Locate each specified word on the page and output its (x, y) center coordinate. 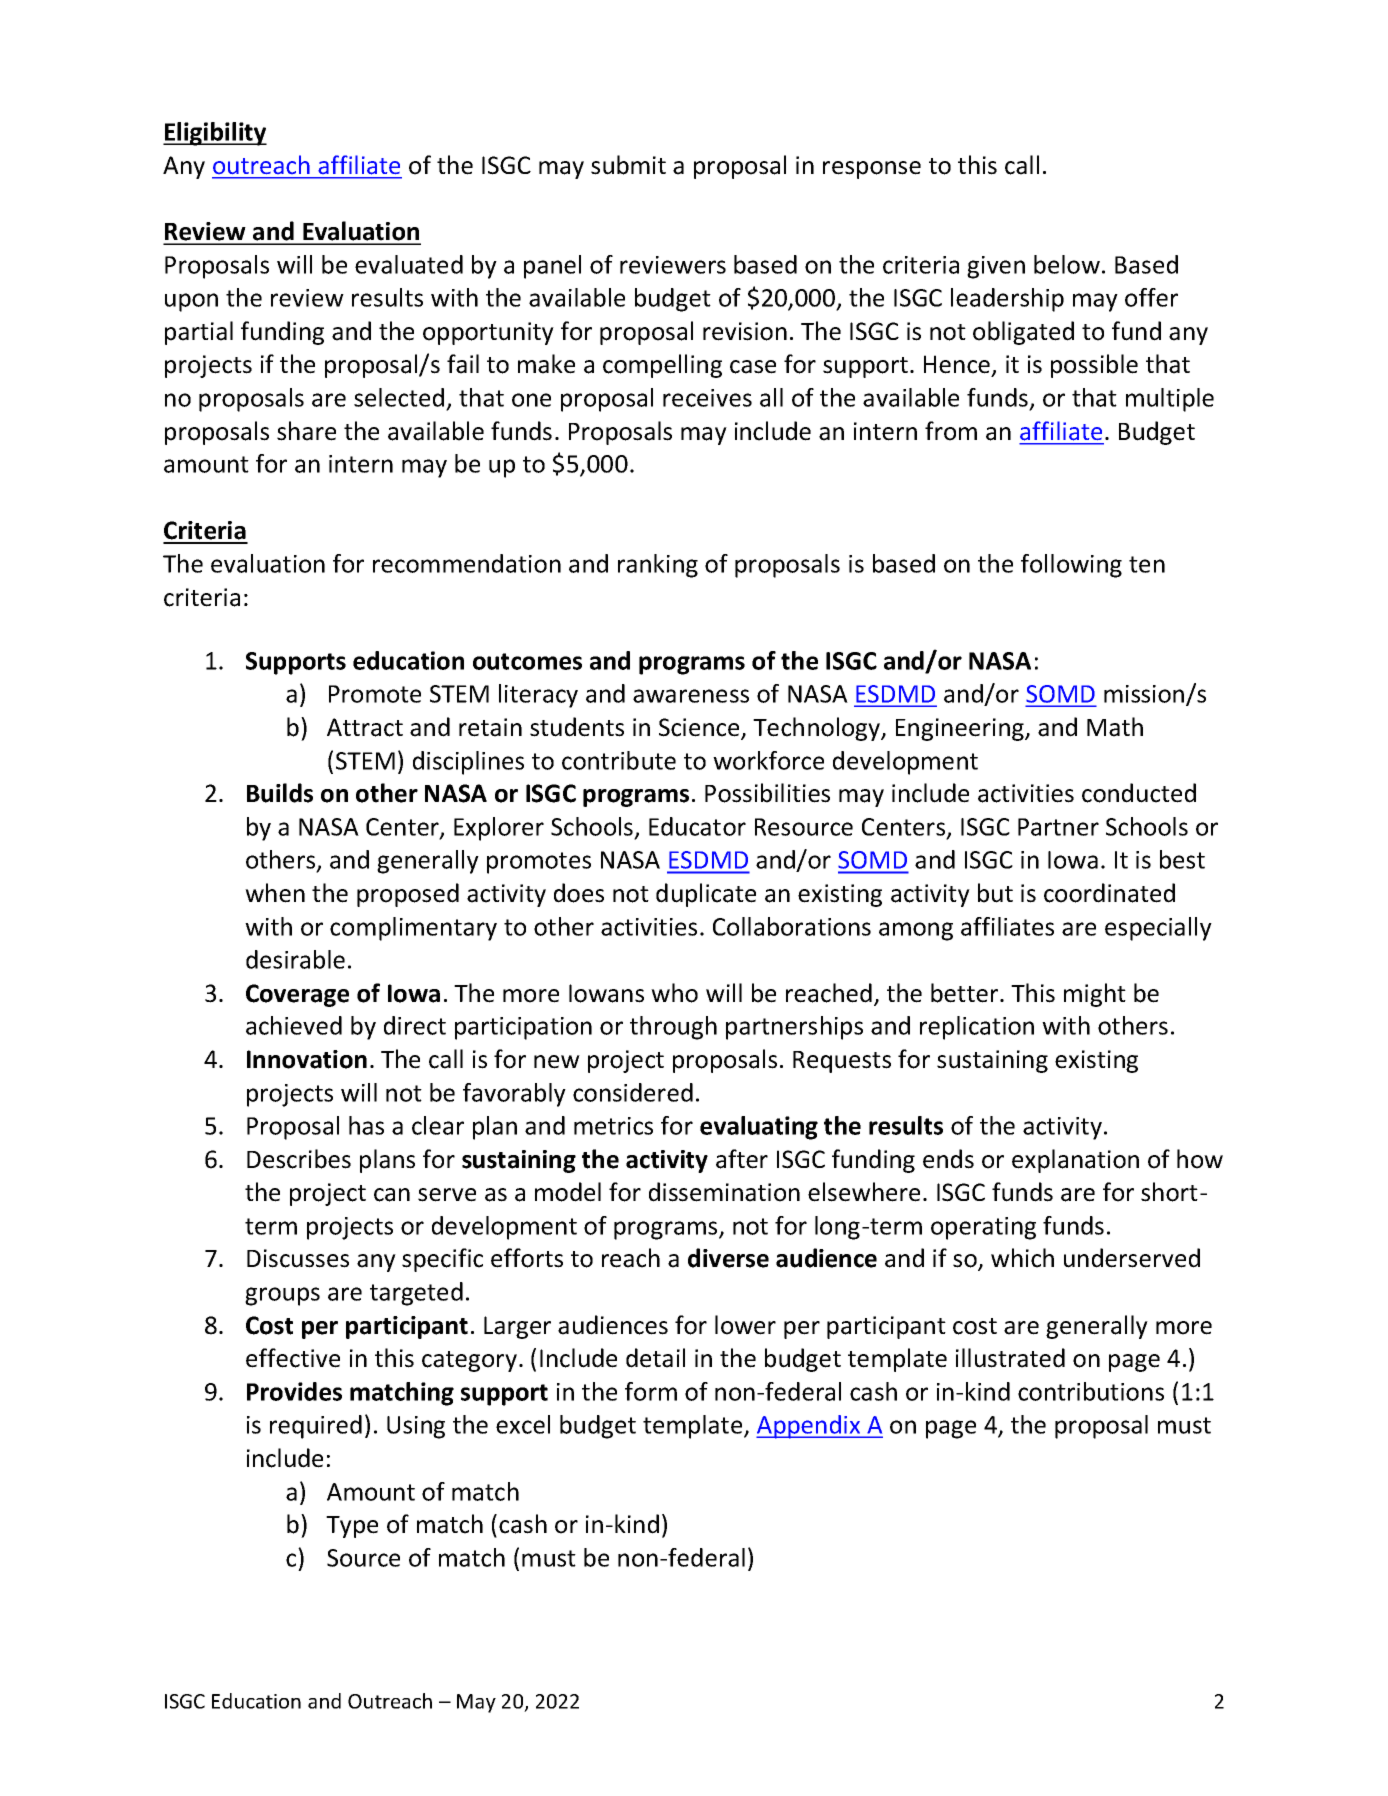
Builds (280, 793)
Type (352, 1527)
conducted (1139, 793)
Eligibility (215, 134)
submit (628, 165)
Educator (697, 826)
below (1067, 264)
